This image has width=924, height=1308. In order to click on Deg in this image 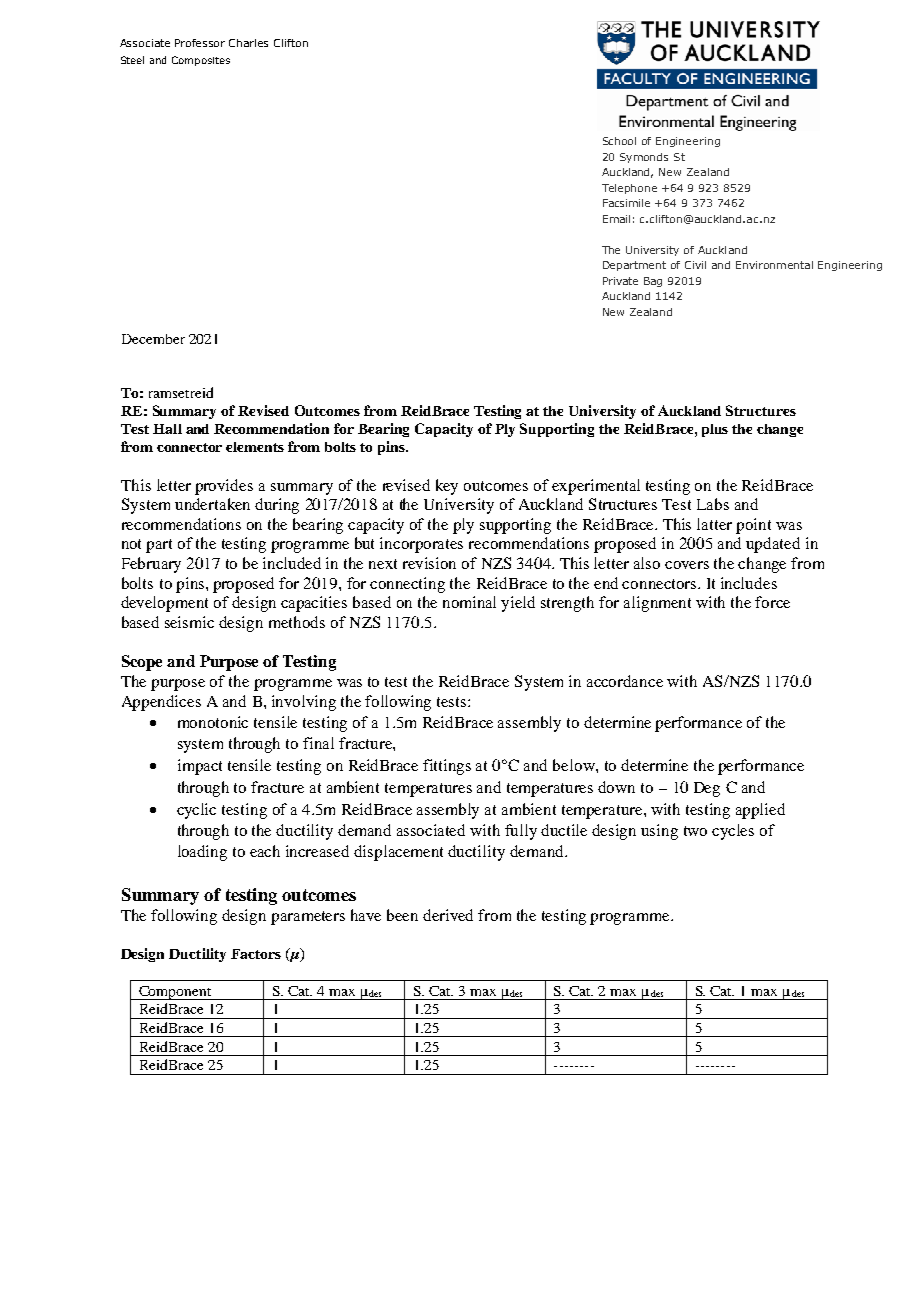, I will do `click(707, 789)`.
